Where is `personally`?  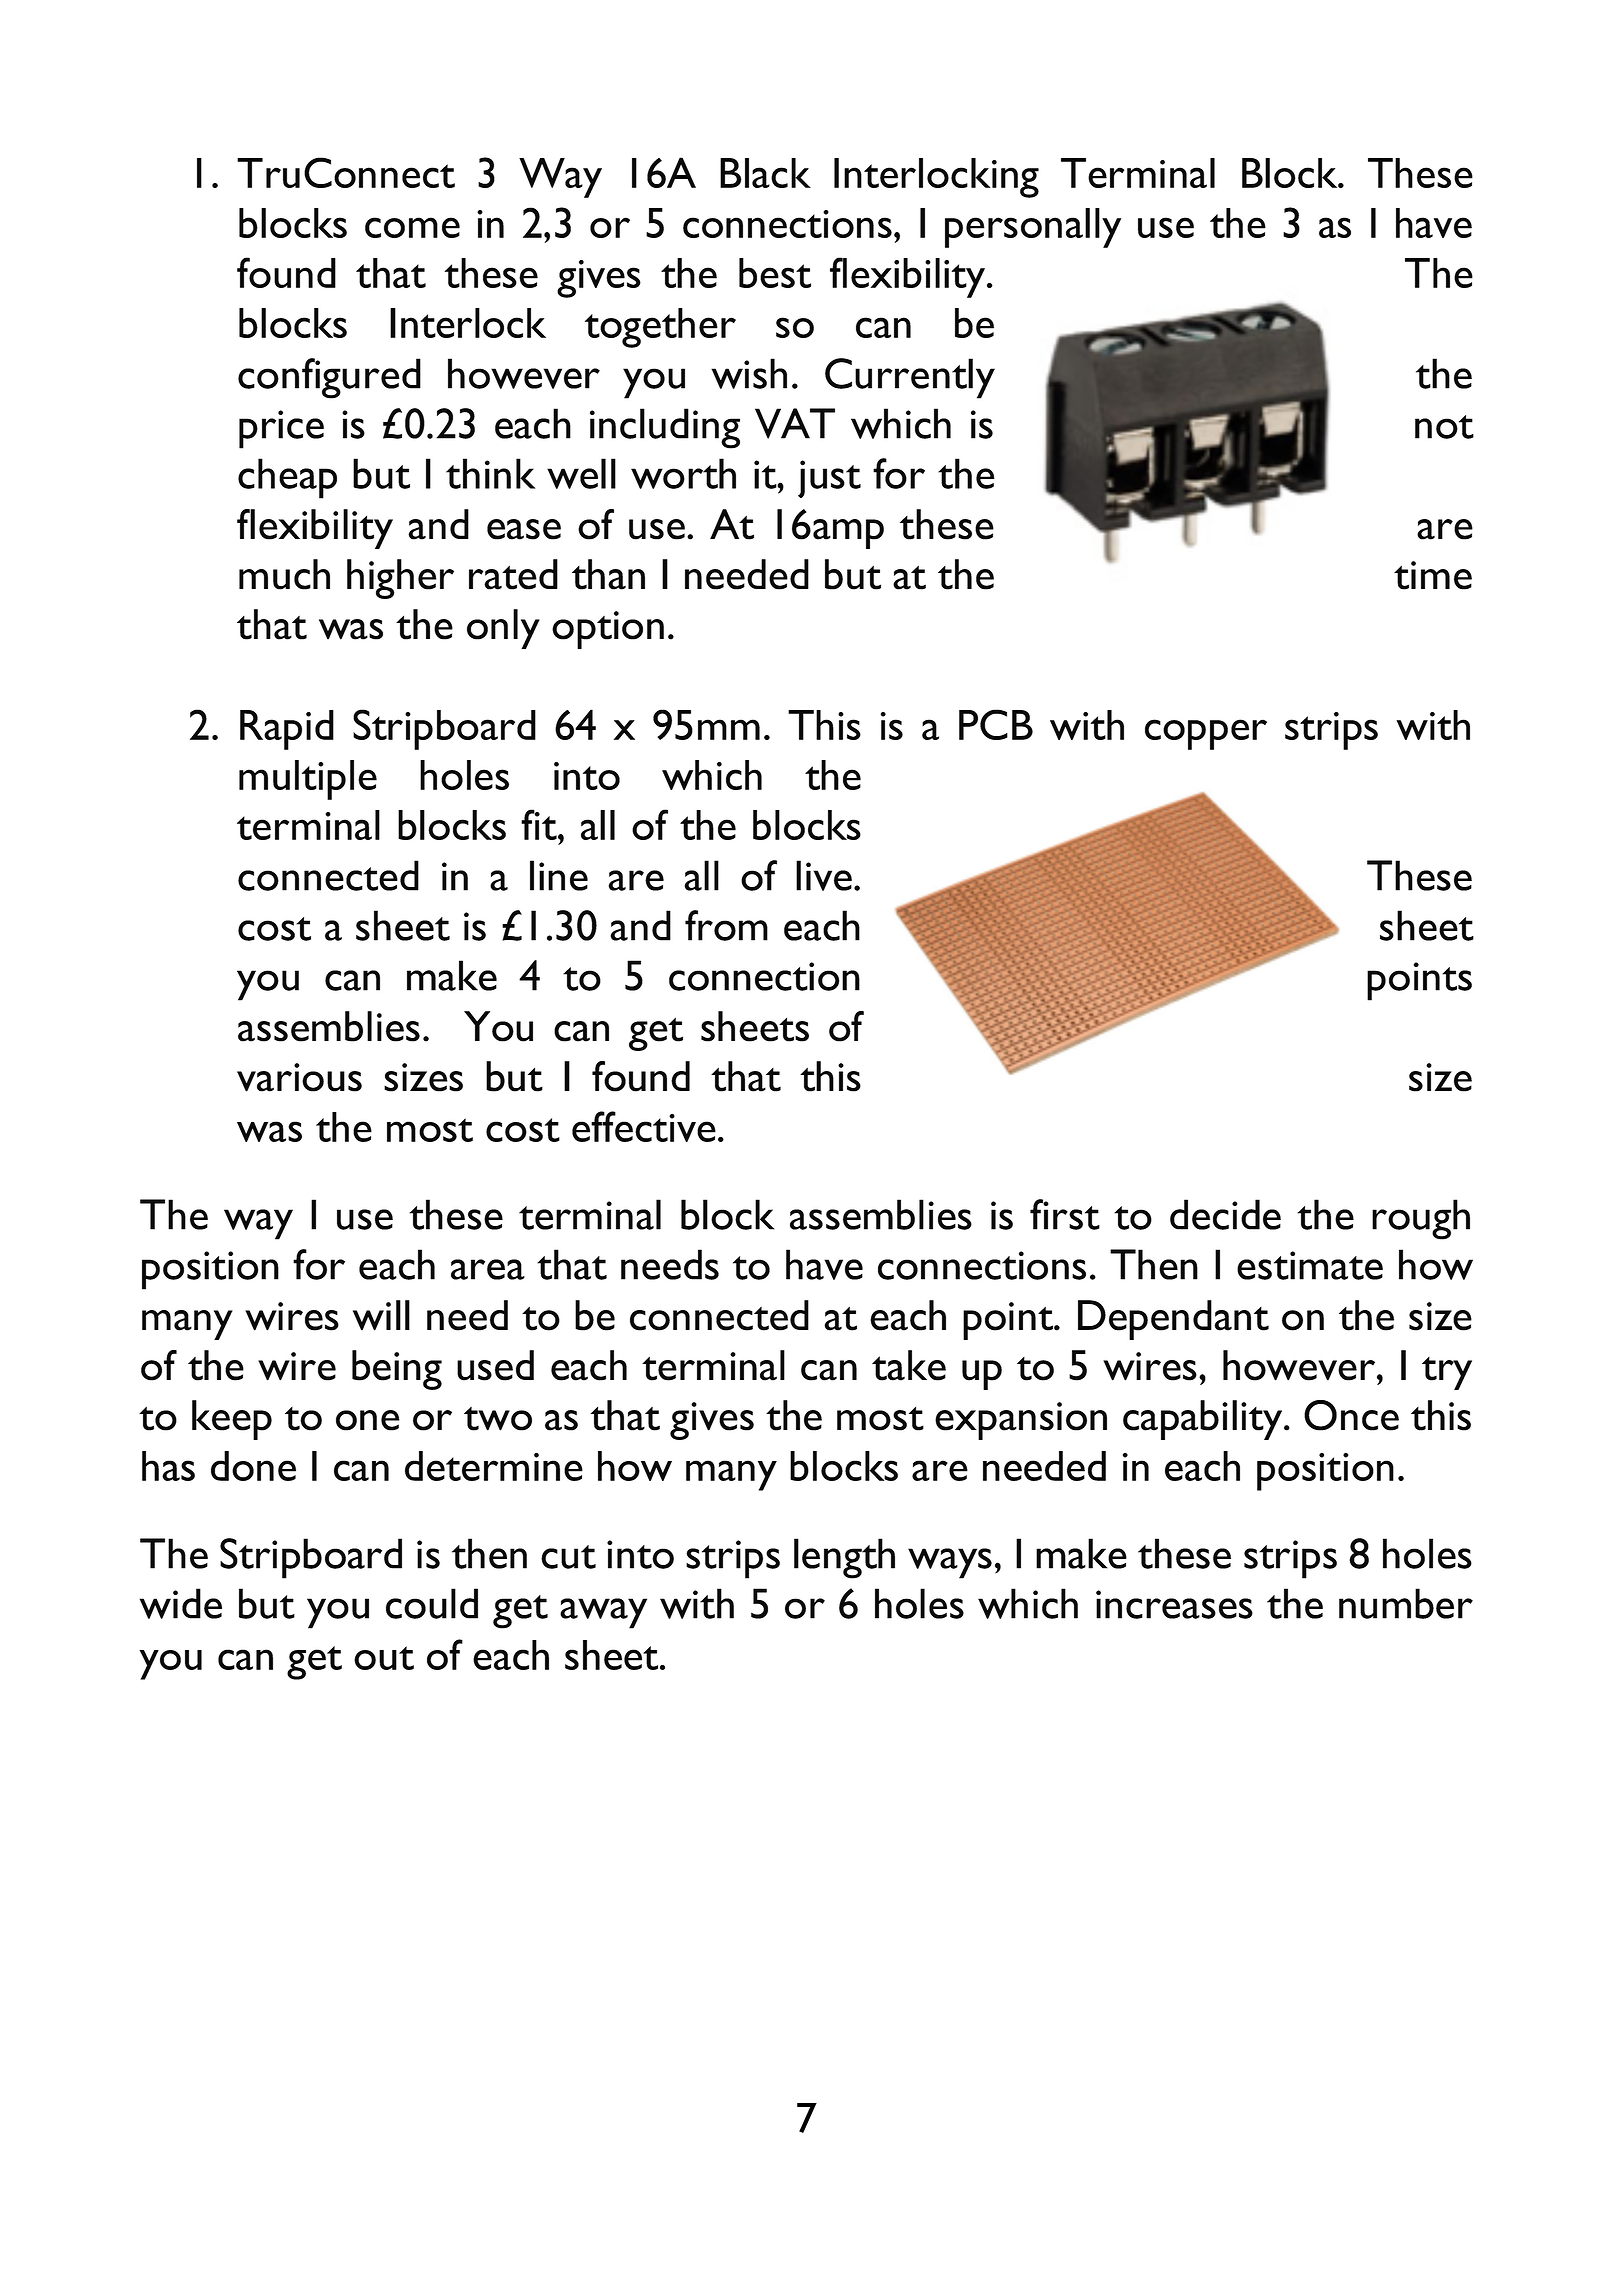 personally is located at coordinates (1033, 228).
